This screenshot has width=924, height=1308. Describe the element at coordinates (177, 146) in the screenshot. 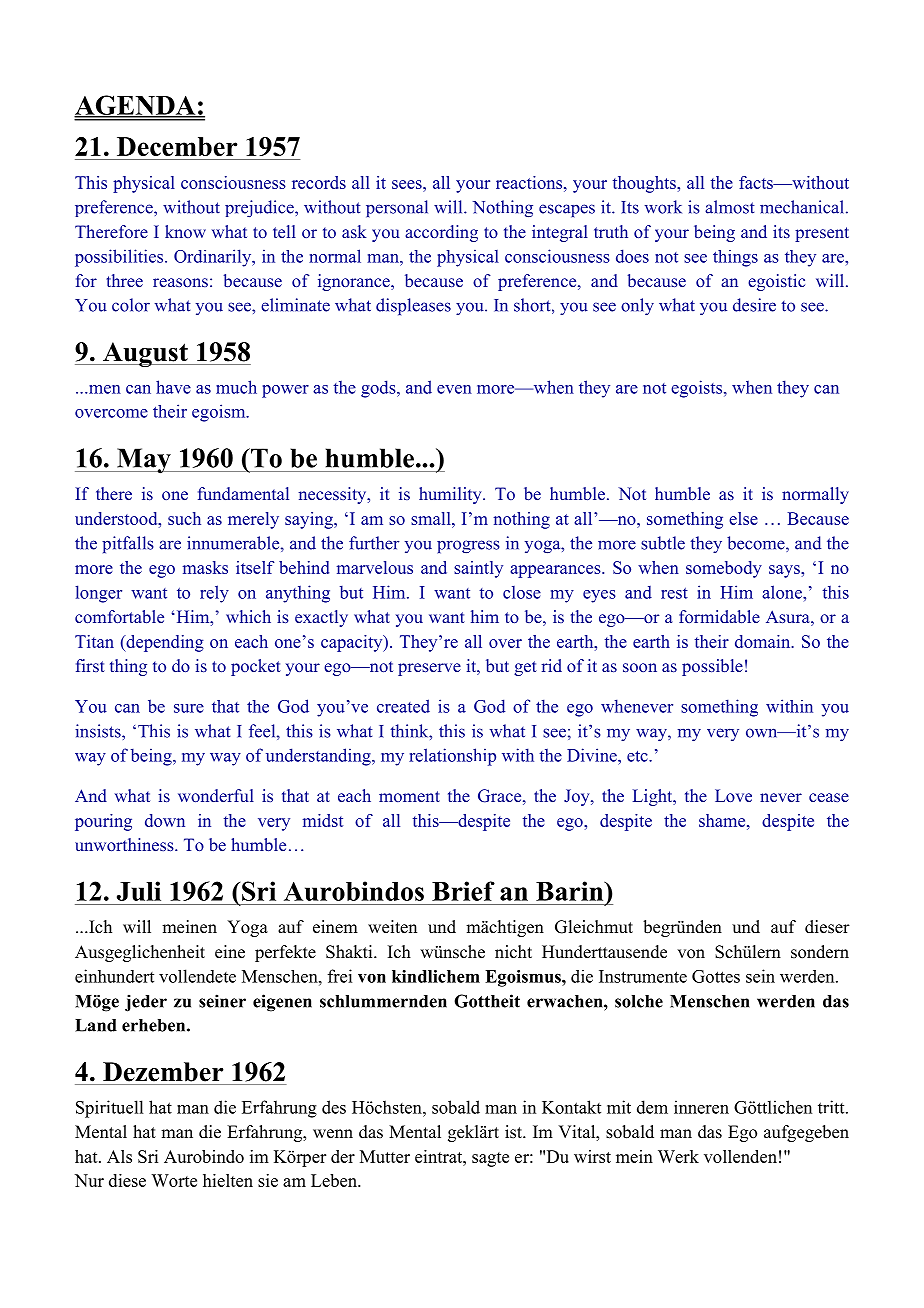

I see `December` at that location.
